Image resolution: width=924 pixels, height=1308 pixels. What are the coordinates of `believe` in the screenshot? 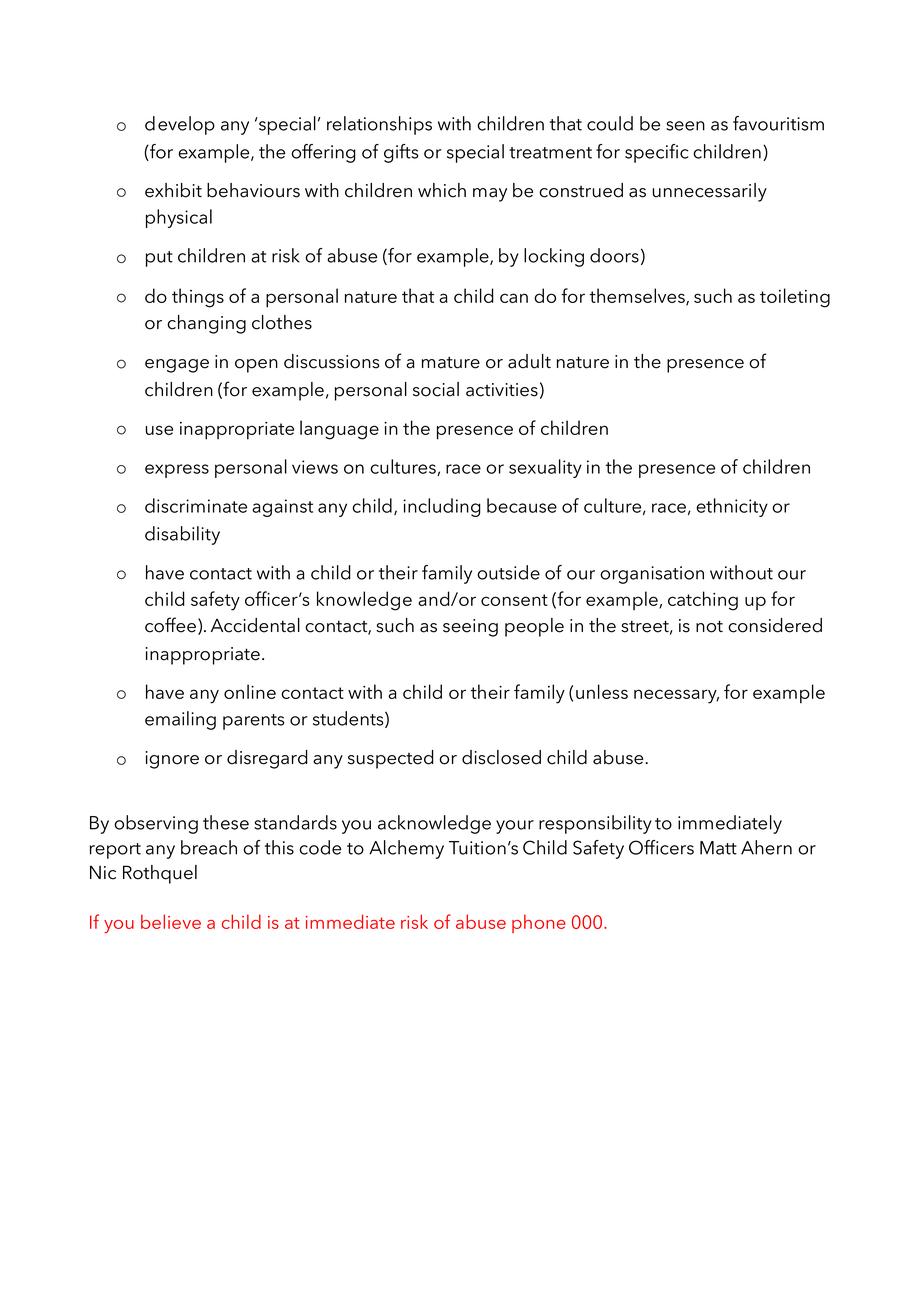 It's located at (171, 921).
